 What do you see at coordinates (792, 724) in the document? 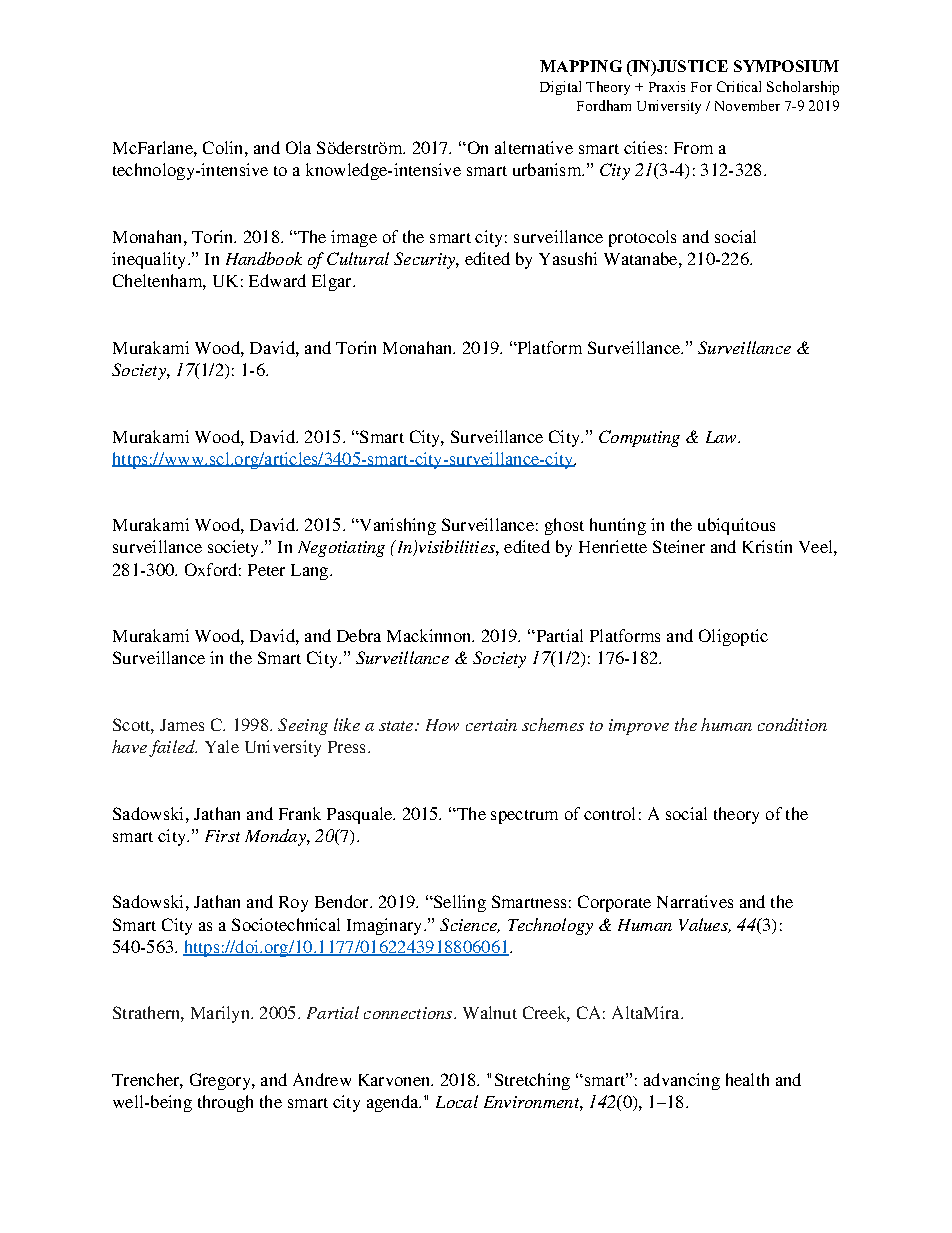
I see `condition` at bounding box center [792, 724].
